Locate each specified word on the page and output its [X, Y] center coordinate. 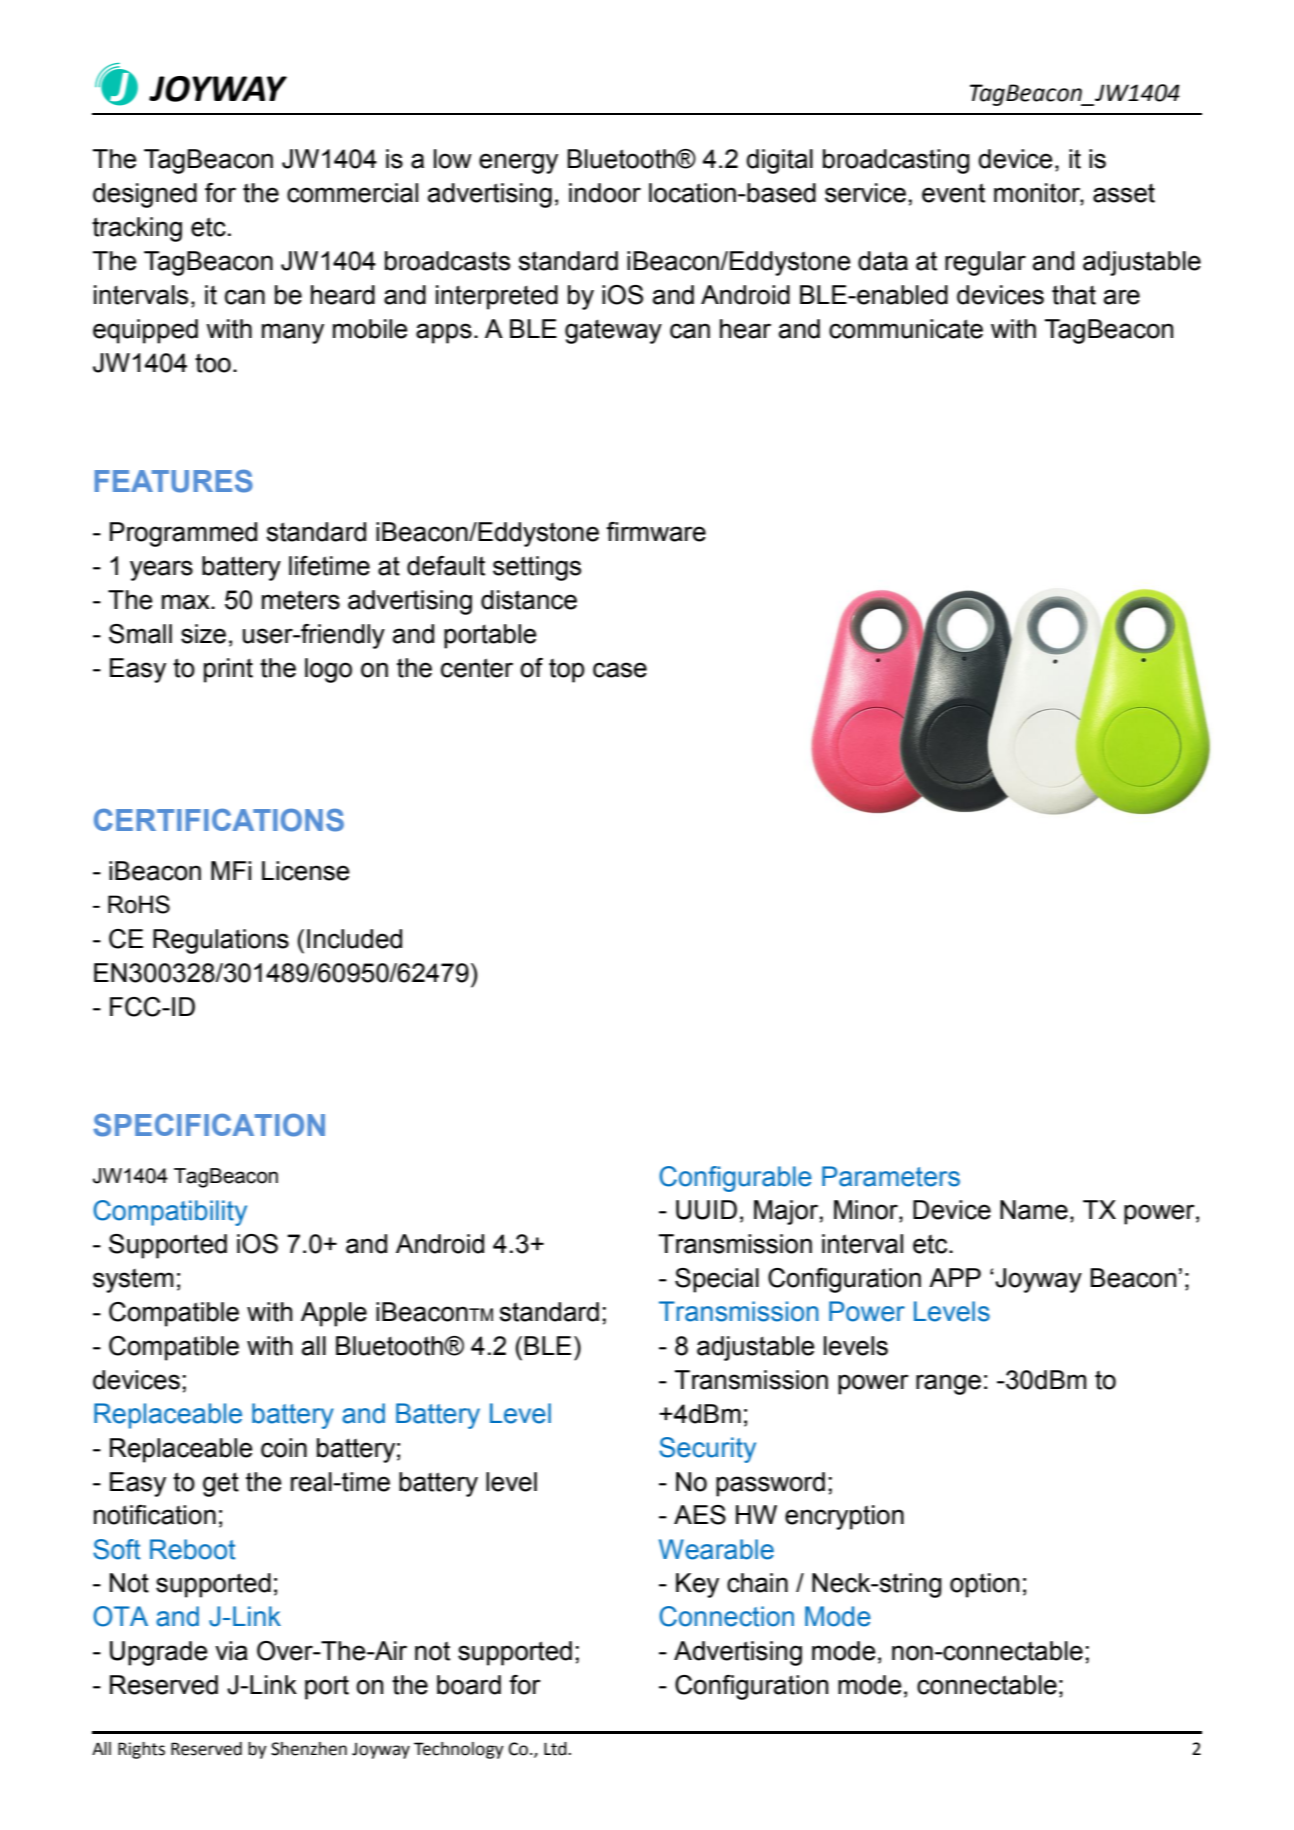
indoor [605, 193]
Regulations [221, 941]
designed [145, 195]
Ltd [556, 1749]
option [984, 1585]
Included [354, 939]
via [231, 1651]
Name [1034, 1210]
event [953, 193]
